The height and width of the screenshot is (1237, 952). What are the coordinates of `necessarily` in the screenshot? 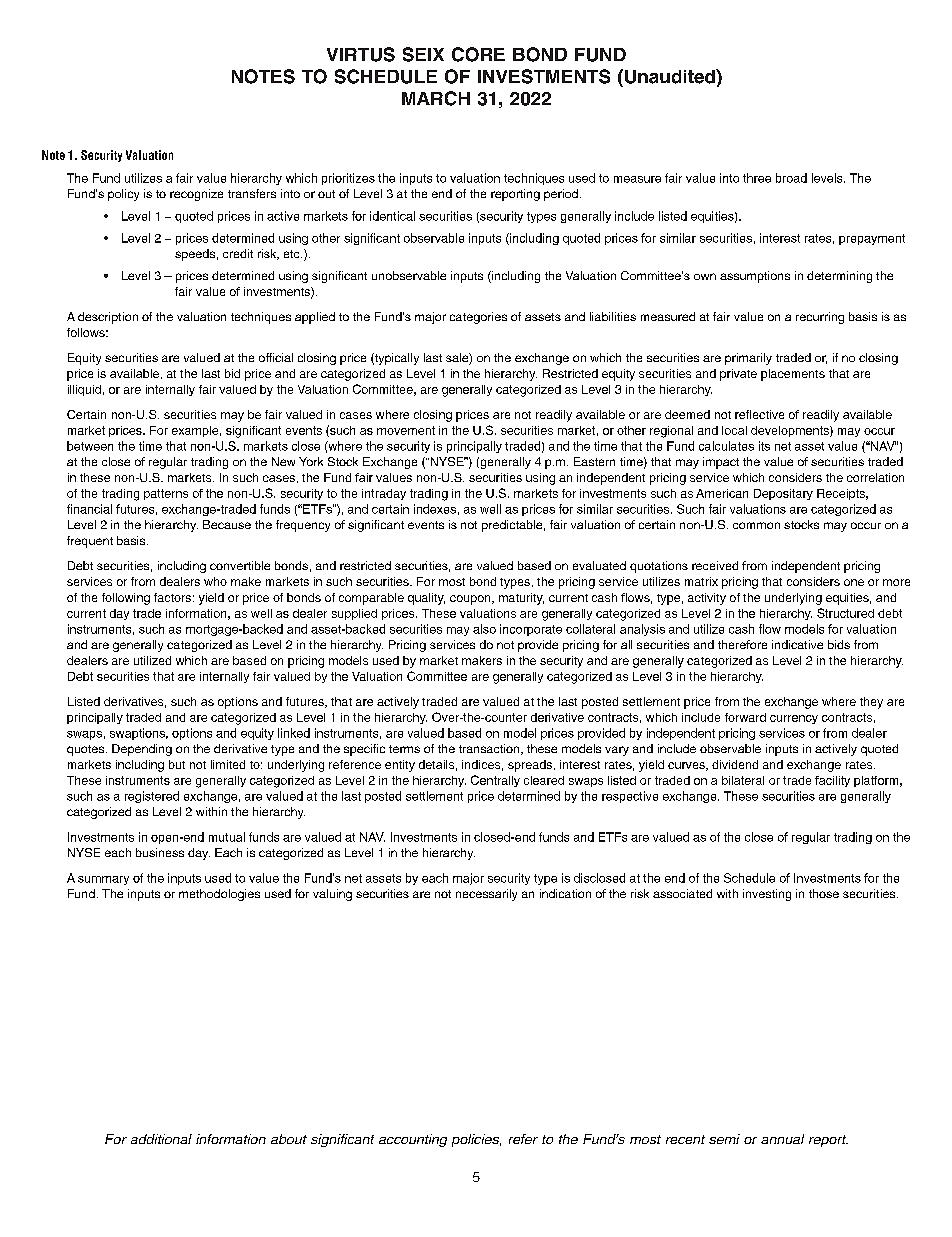 It's located at (486, 895).
